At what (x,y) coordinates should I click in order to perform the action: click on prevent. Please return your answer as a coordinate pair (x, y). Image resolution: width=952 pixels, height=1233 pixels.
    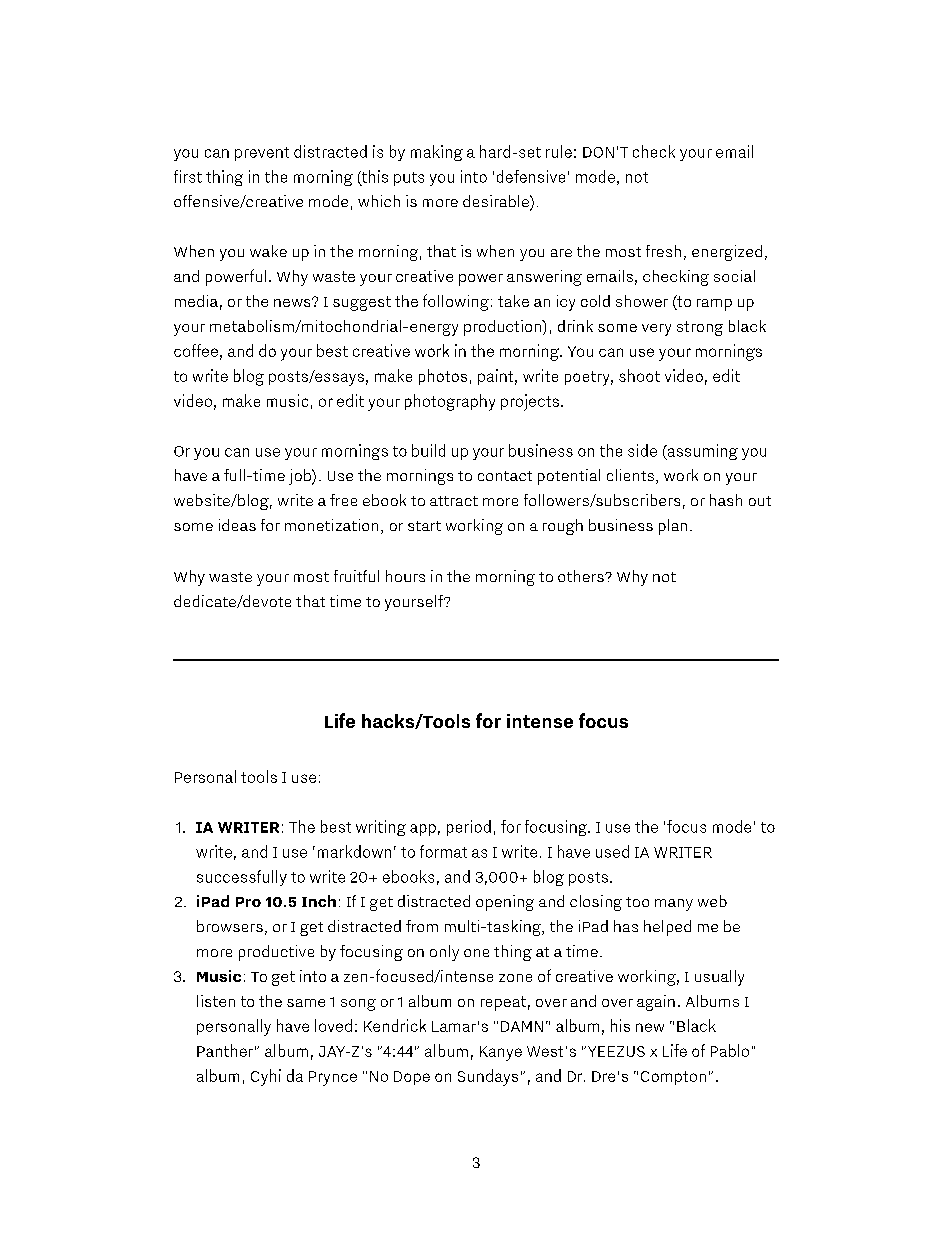
    Looking at the image, I should click on (262, 154).
